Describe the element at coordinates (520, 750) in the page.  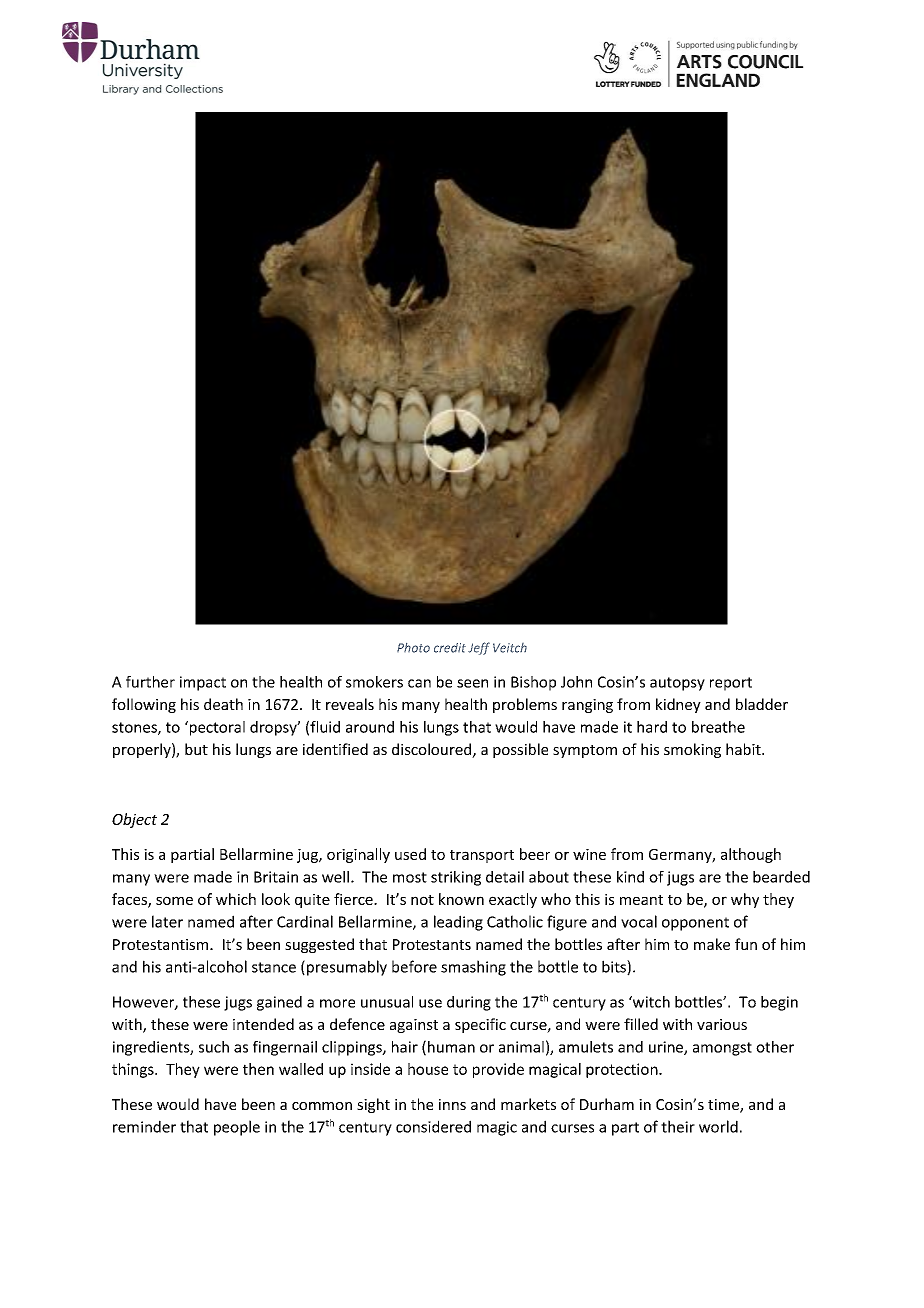
I see `possible` at that location.
